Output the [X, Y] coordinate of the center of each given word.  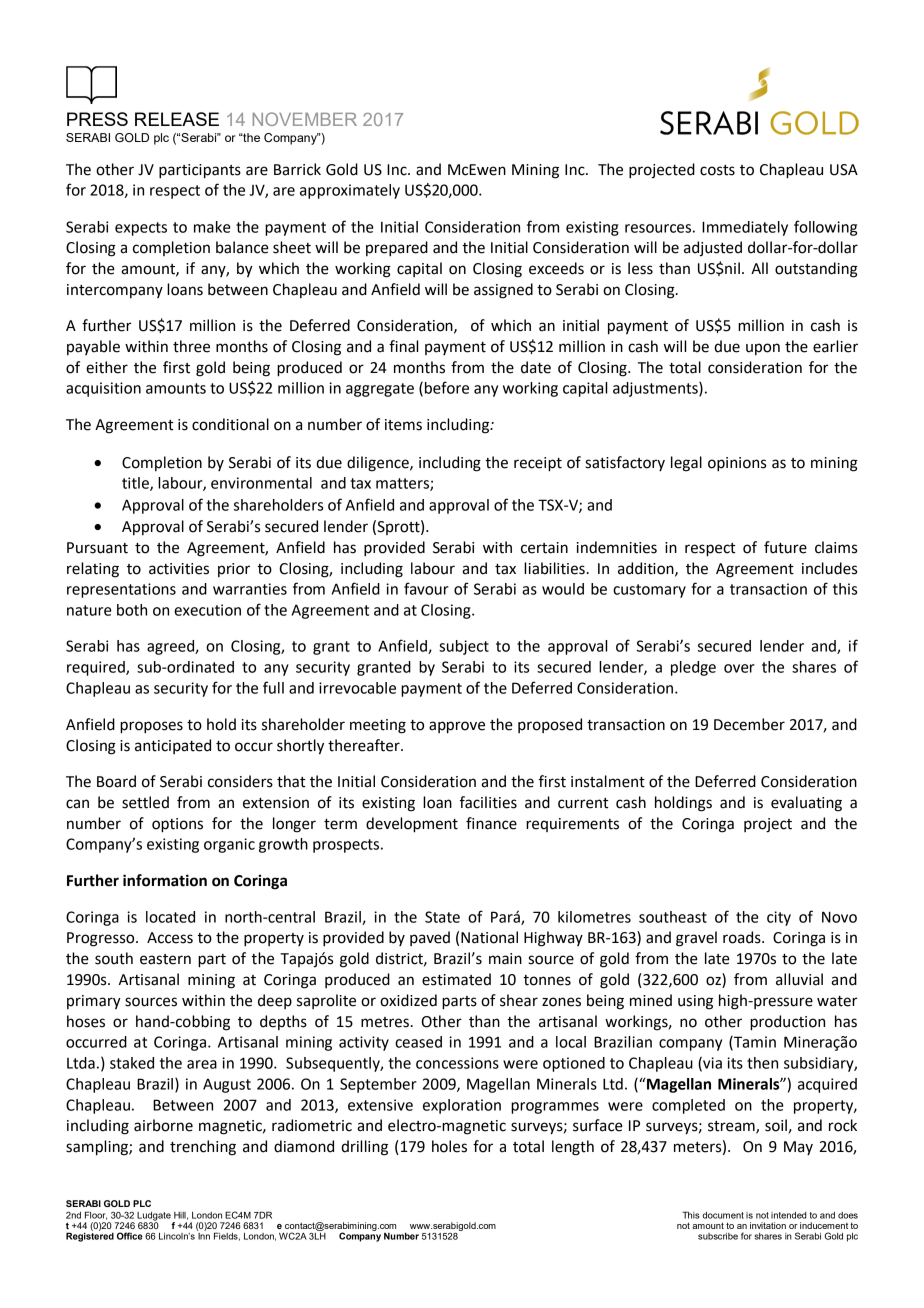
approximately [350, 191]
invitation [768, 1225]
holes [449, 1146]
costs [717, 170]
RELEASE [177, 119]
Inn [203, 1235]
